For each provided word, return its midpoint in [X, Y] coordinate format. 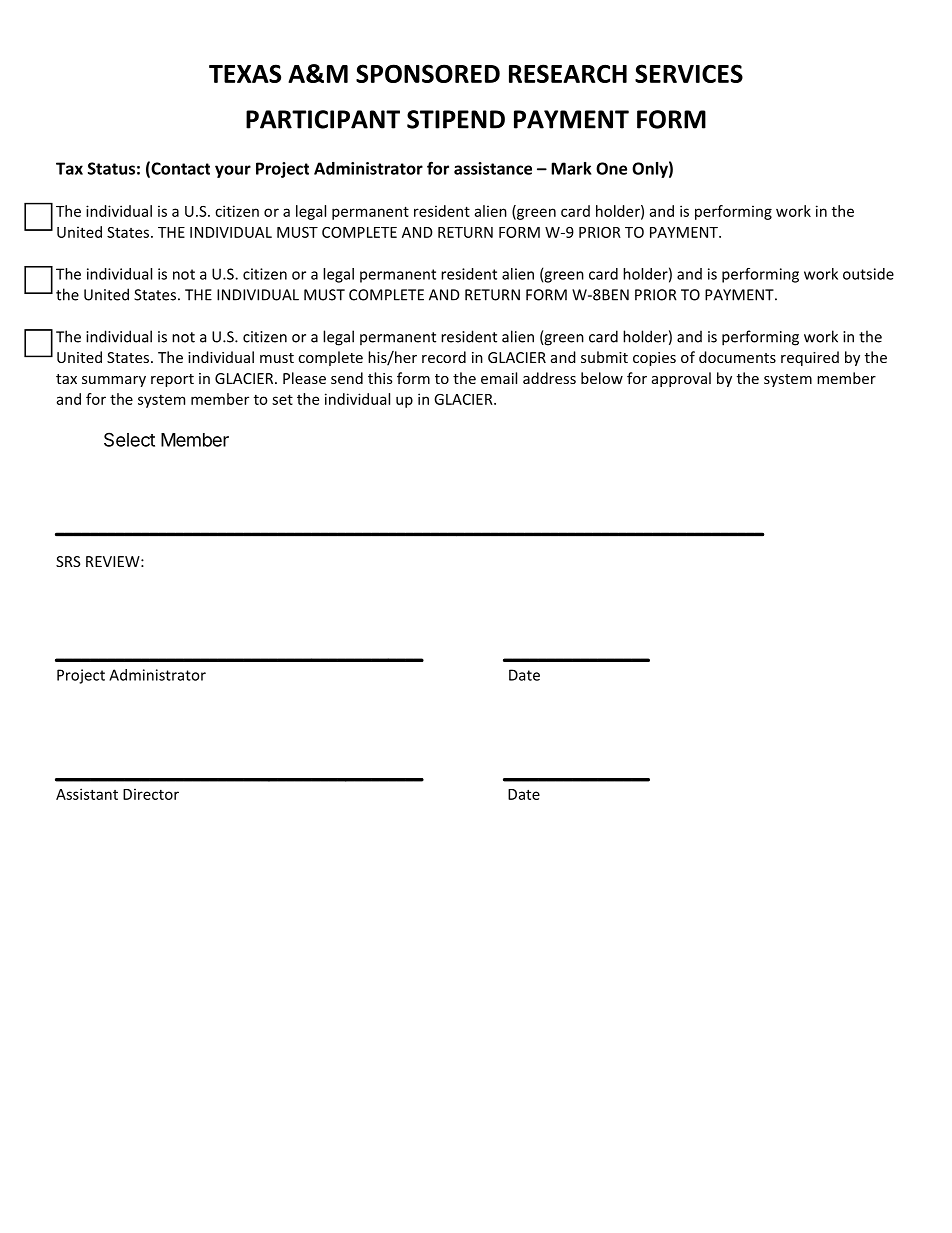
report [172, 380]
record [444, 357]
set [282, 399]
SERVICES [689, 73]
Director [151, 794]
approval [681, 379]
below [602, 378]
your [233, 171]
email [499, 378]
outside [868, 274]
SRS [68, 561]
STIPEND [456, 119]
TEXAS [245, 73]
